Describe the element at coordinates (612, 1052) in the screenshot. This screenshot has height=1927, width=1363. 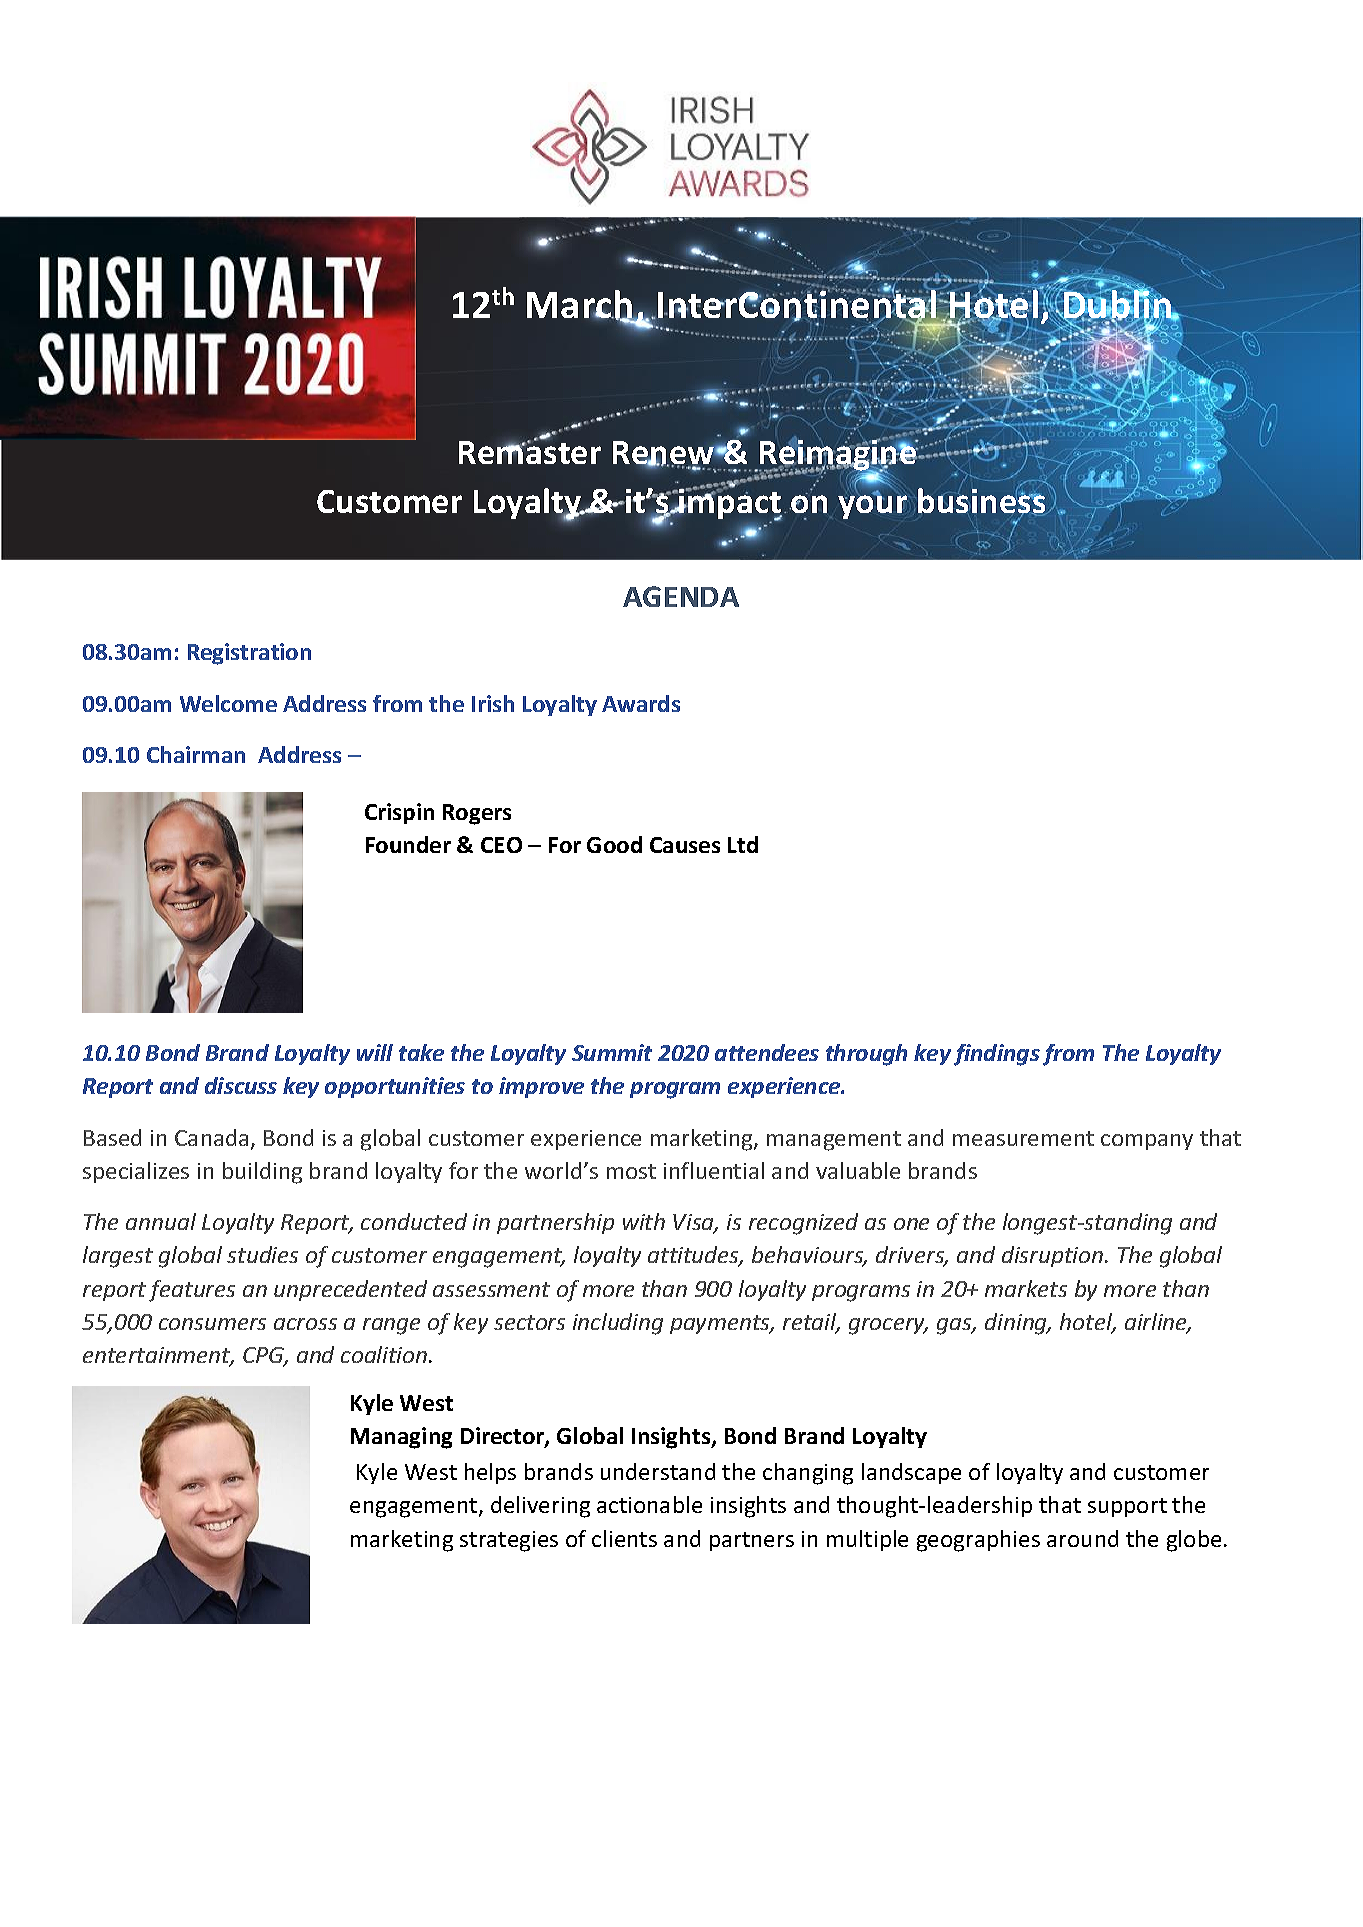
I see `Summit` at that location.
